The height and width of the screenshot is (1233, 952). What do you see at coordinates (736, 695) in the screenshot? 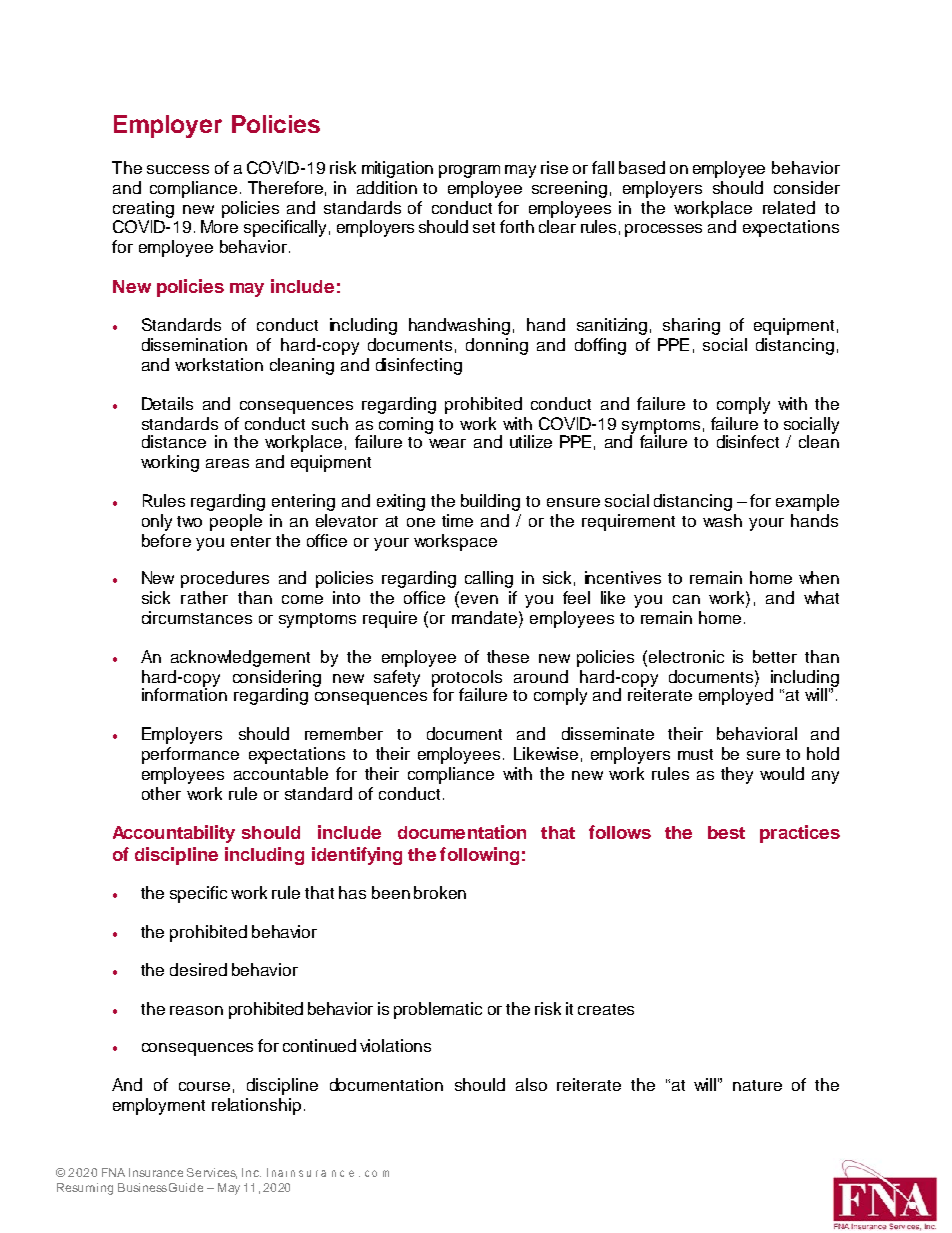
I see `employed` at bounding box center [736, 695].
